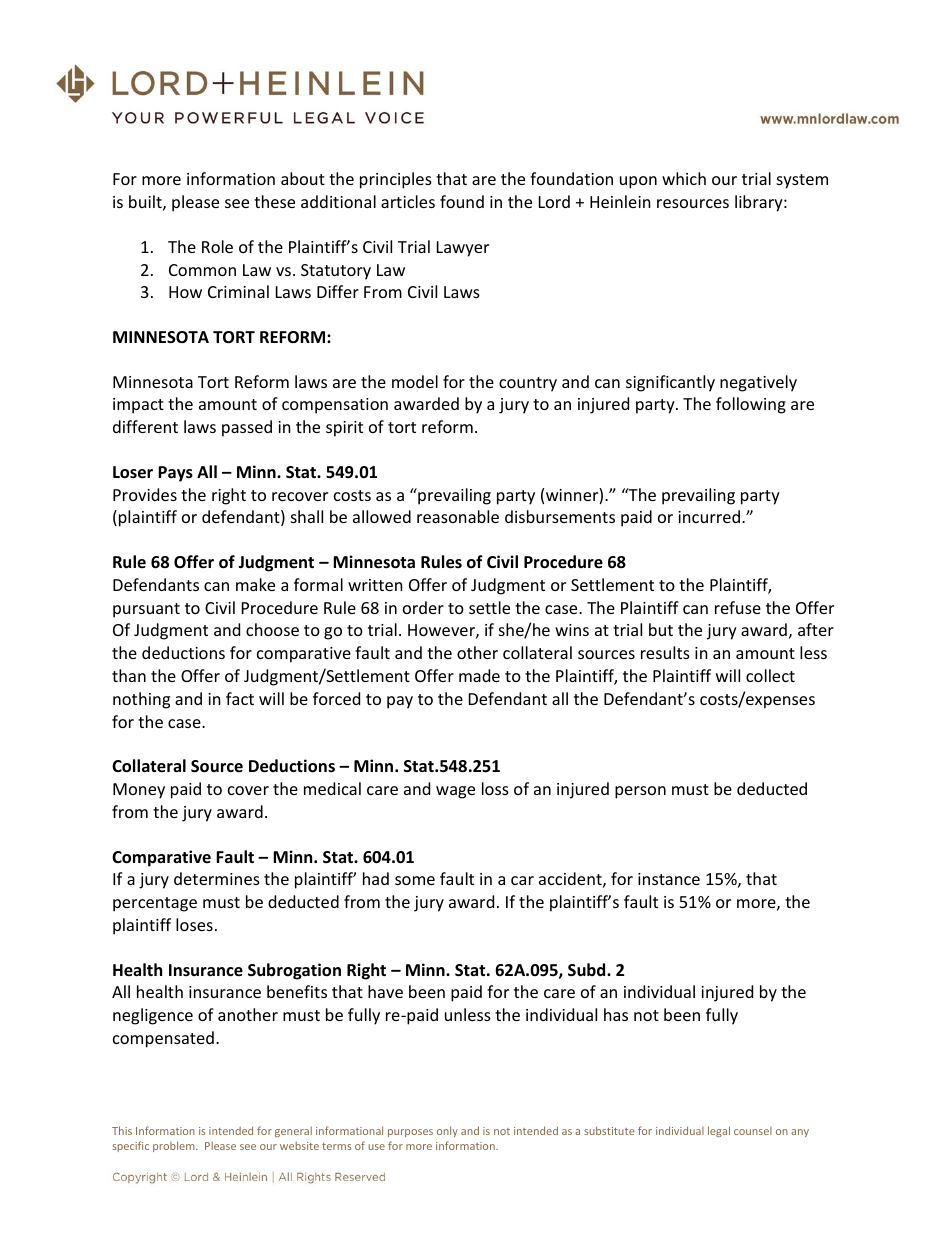 The image size is (952, 1233). Describe the element at coordinates (463, 249) in the image. I see `Lawyer` at that location.
